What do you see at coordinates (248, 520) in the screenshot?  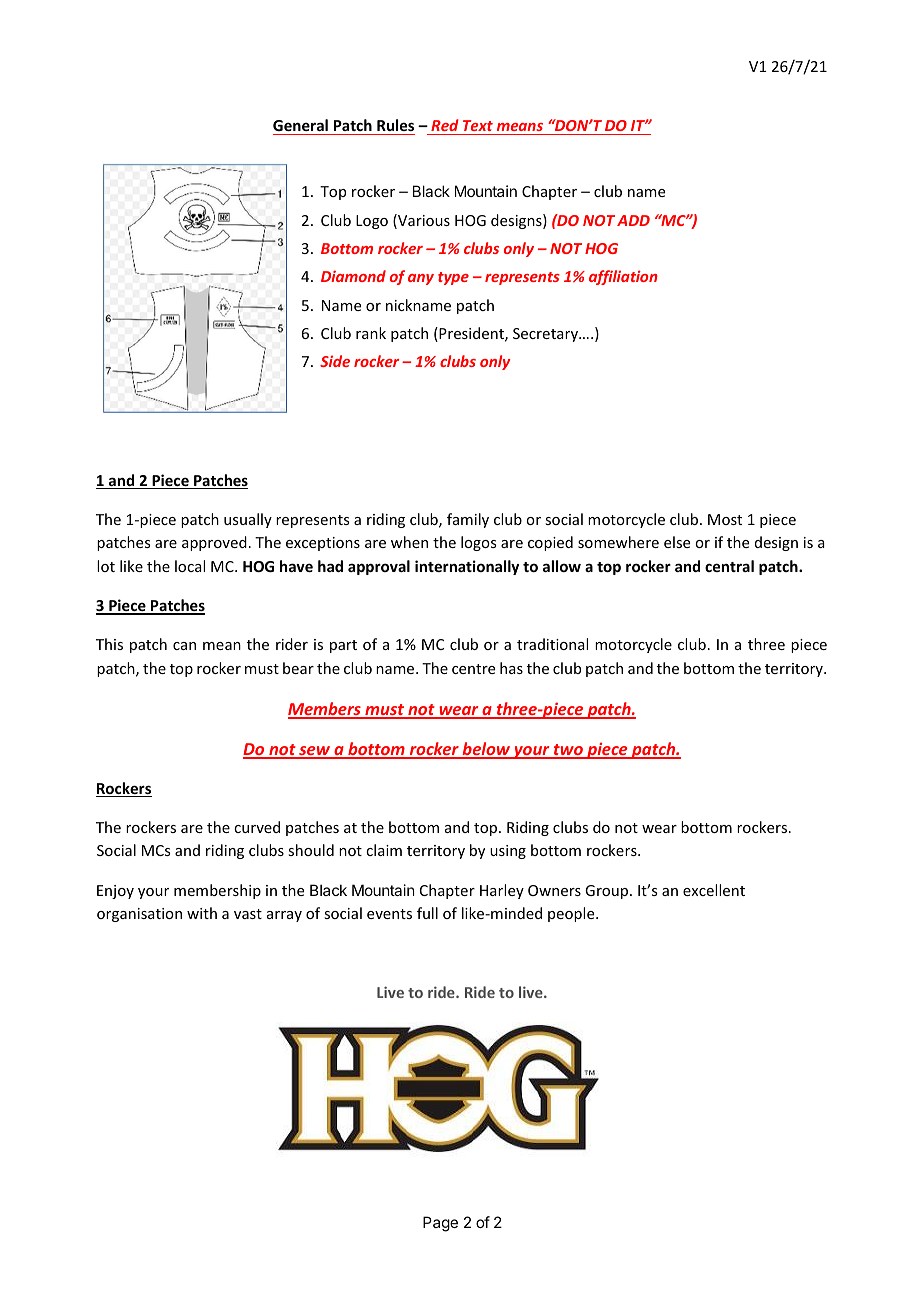 I see `usually` at bounding box center [248, 520].
